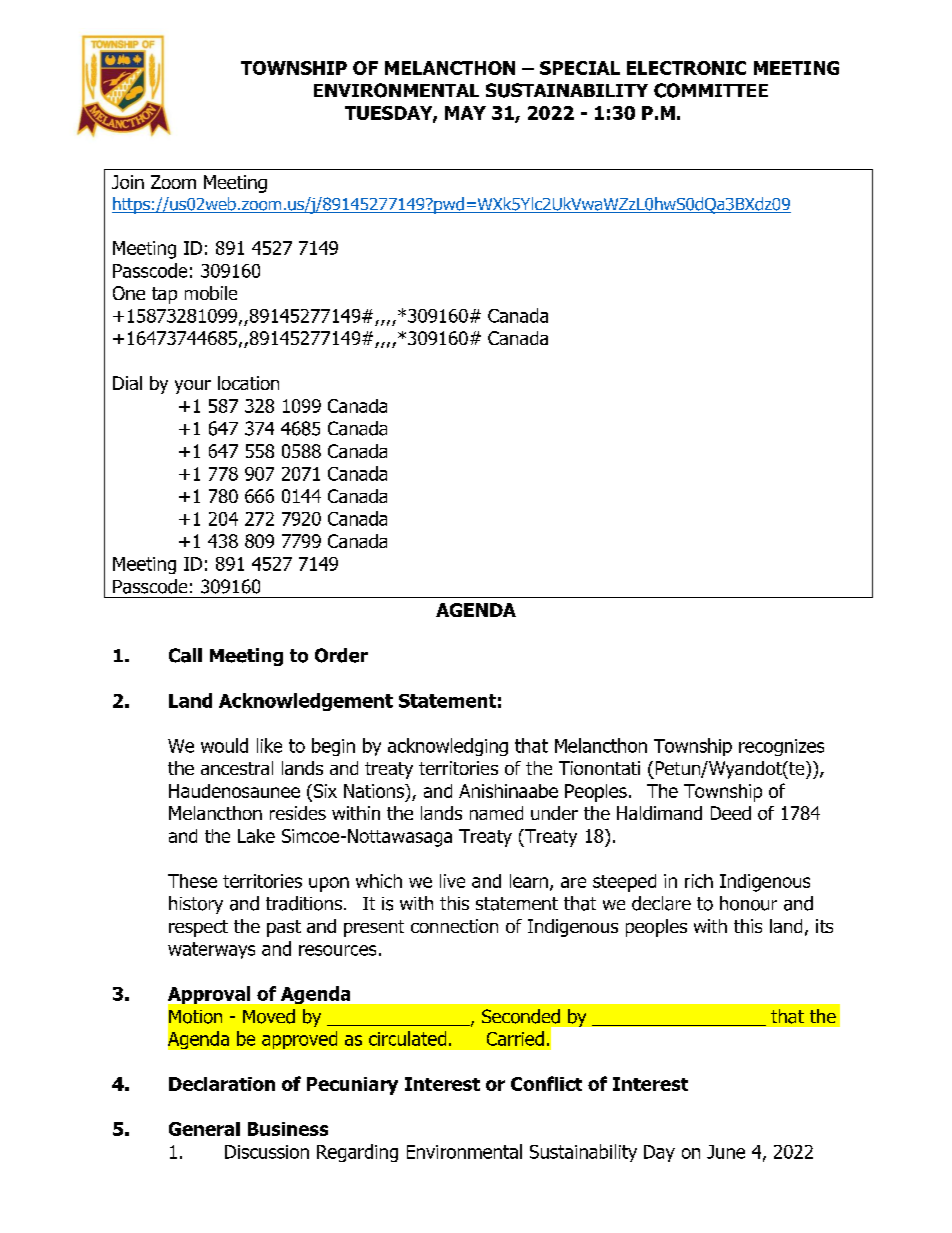 The height and width of the screenshot is (1233, 952). What do you see at coordinates (193, 387) in the screenshot?
I see `your` at bounding box center [193, 387].
